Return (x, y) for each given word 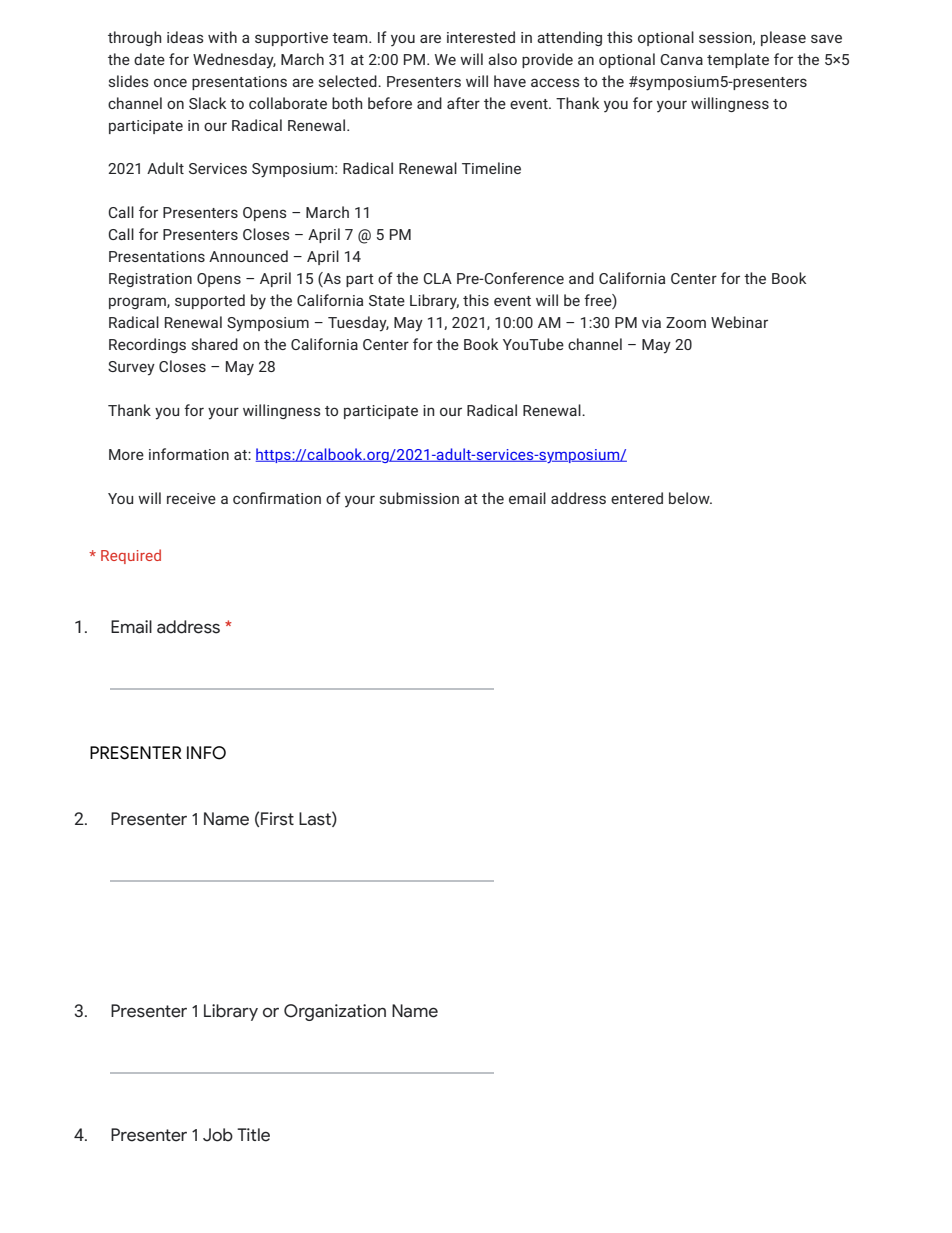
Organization (335, 1012)
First (277, 819)
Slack (207, 103)
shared (215, 344)
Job (218, 1135)
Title (253, 1135)
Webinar (739, 322)
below (690, 498)
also (502, 59)
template (738, 60)
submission (419, 498)
